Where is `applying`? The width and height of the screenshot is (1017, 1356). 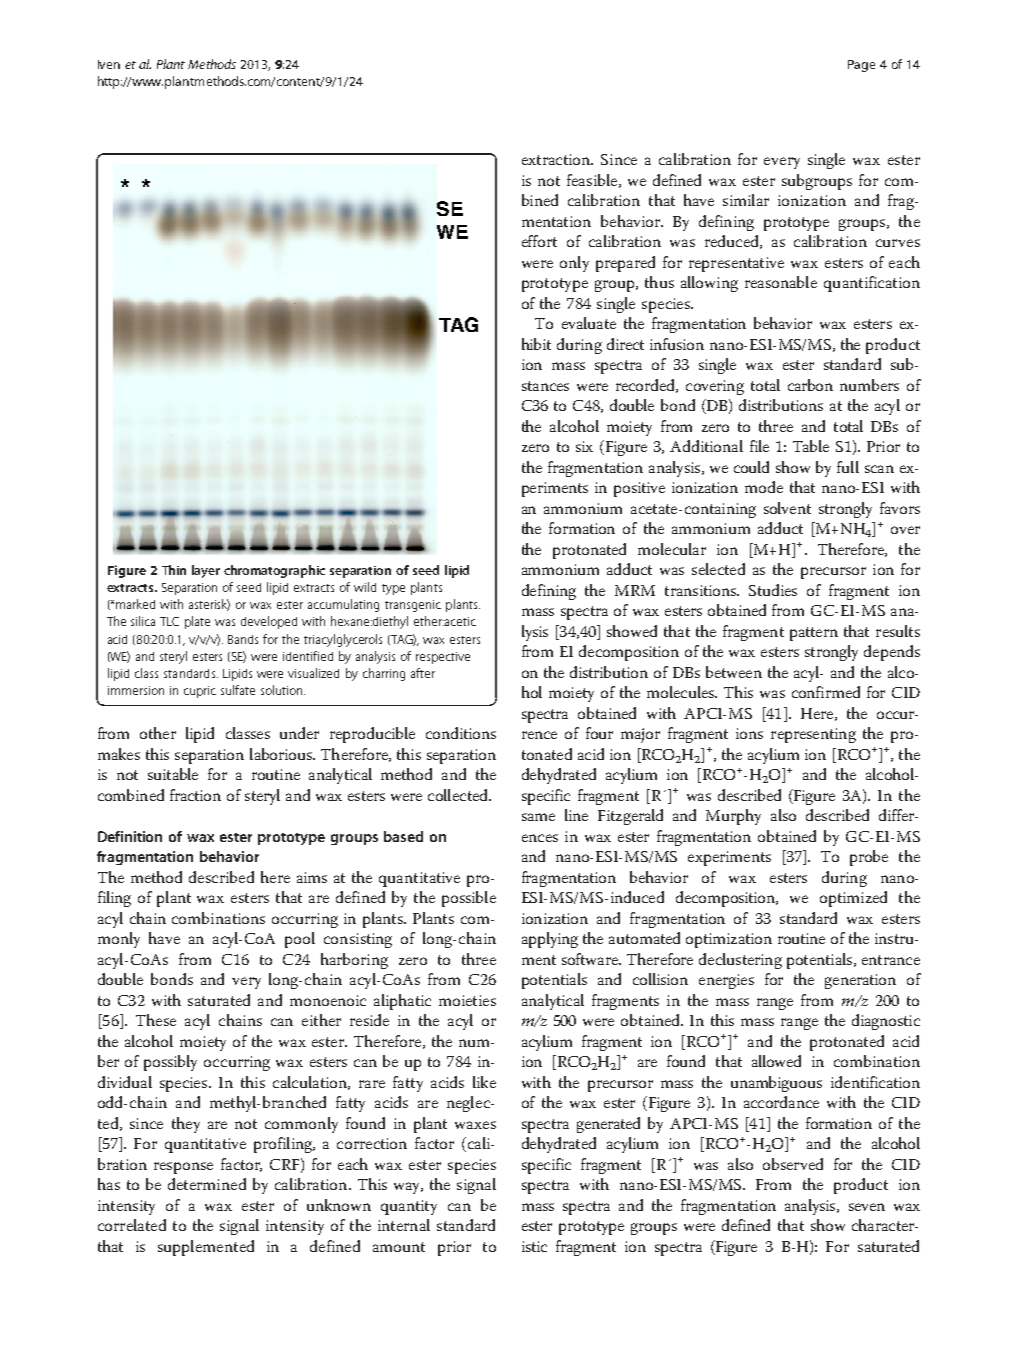 applying is located at coordinates (550, 940).
